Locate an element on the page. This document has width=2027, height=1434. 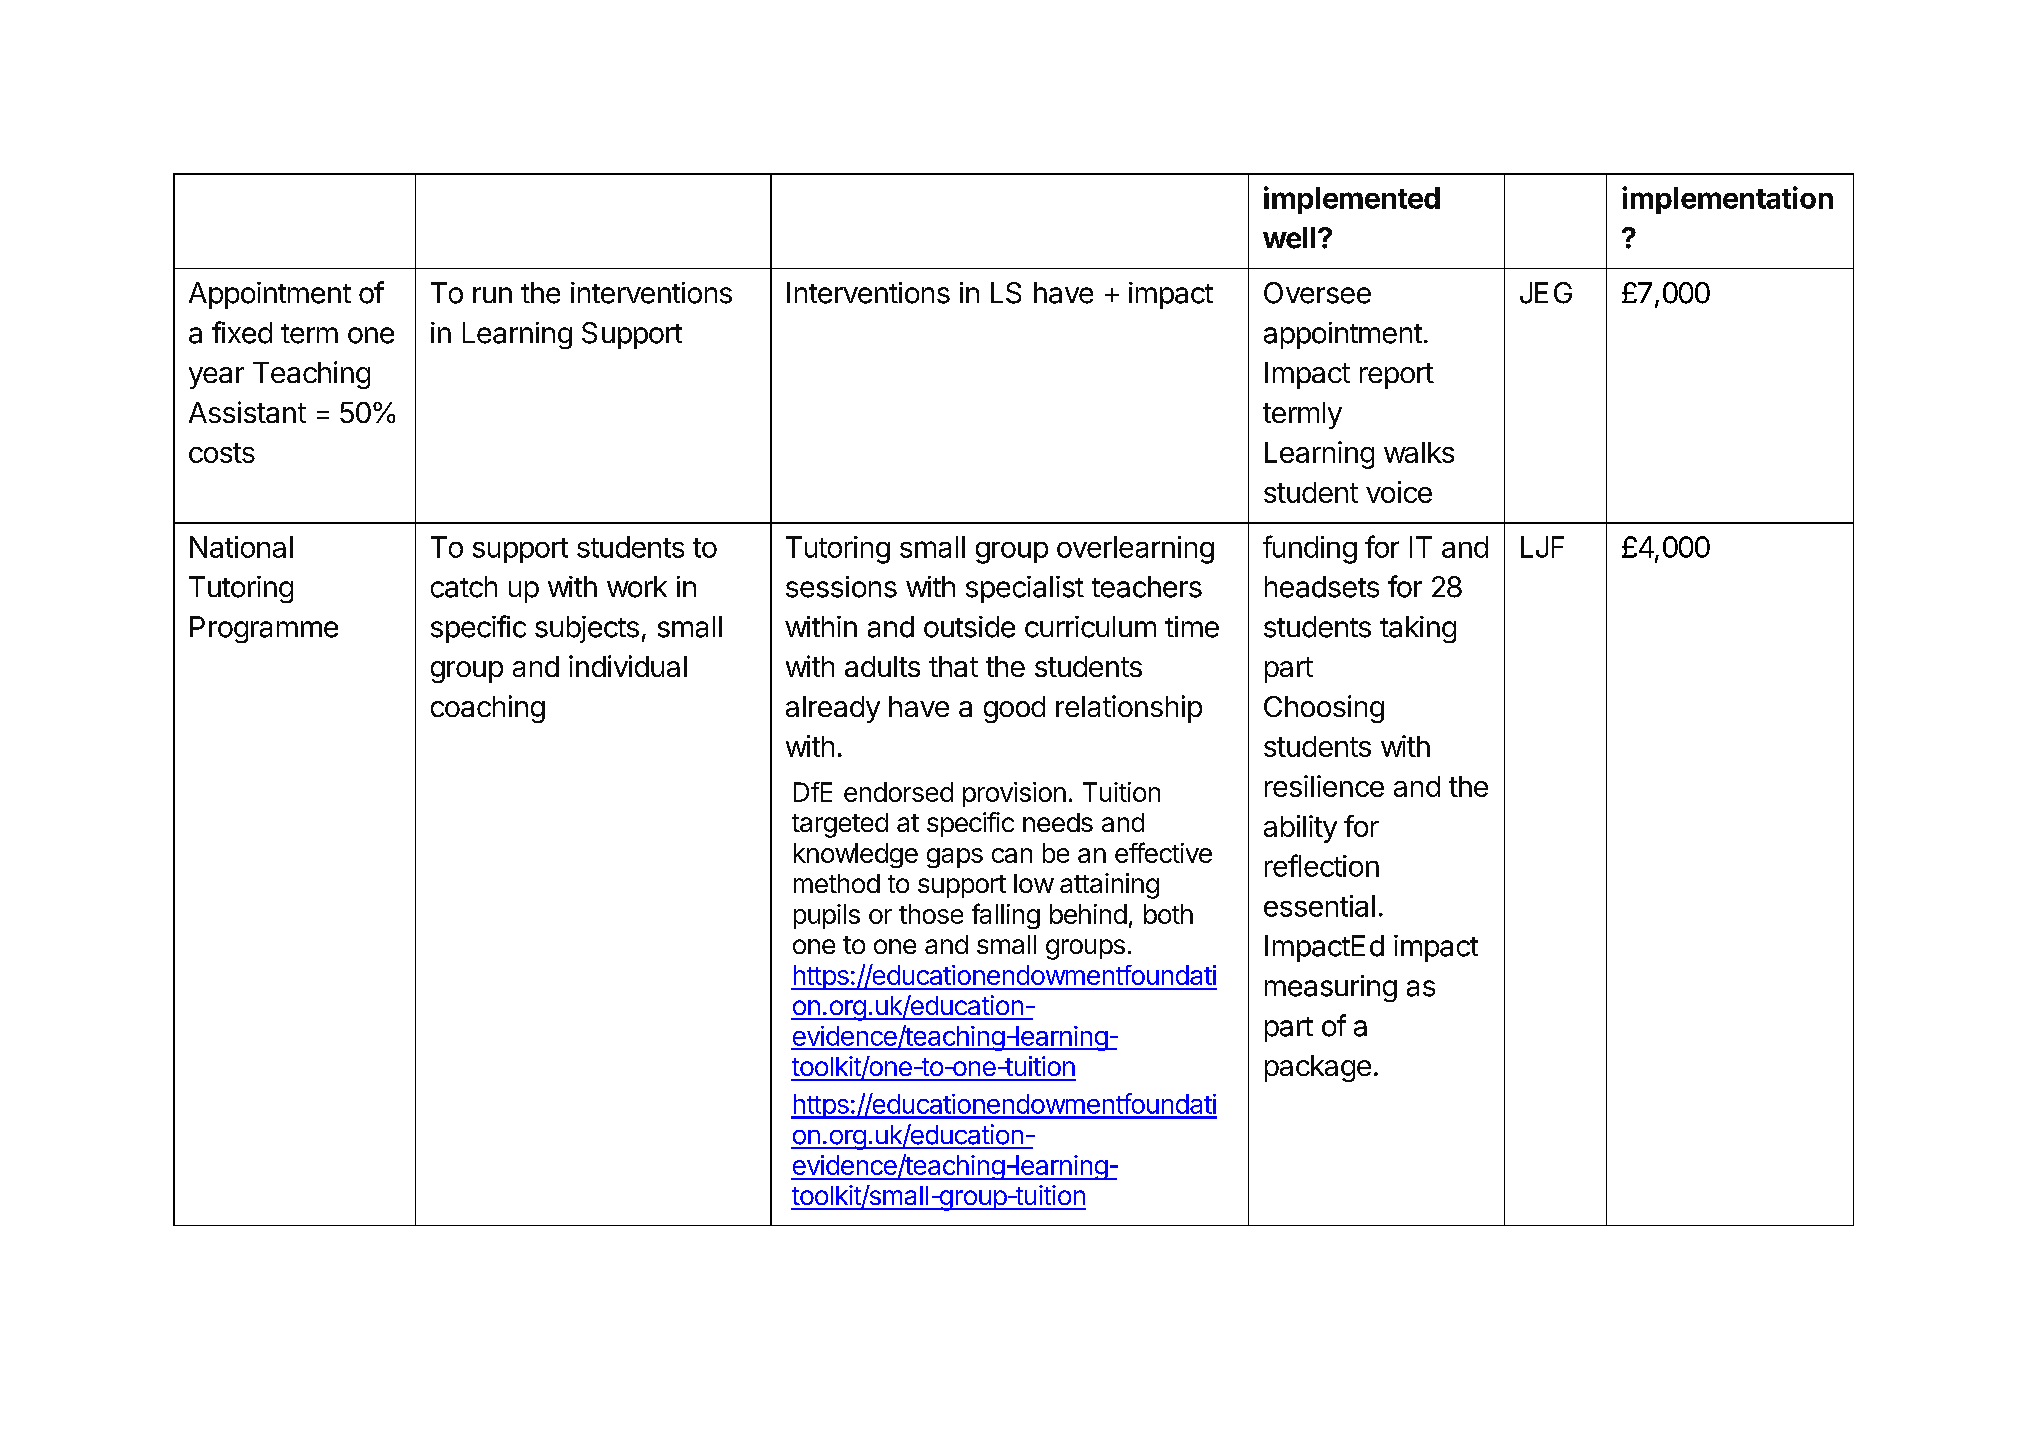
taking is located at coordinates (1418, 629).
